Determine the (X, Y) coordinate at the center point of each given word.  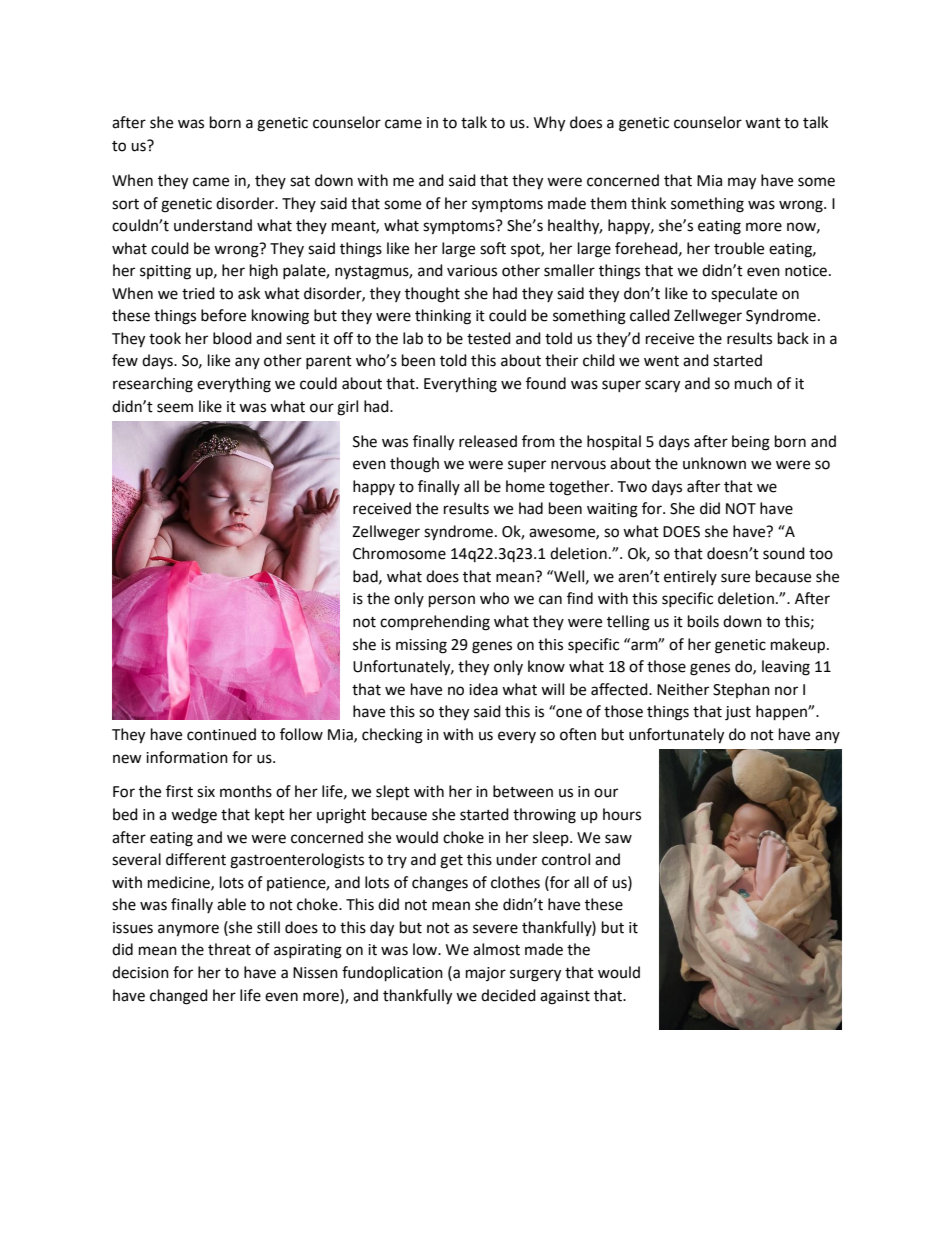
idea (483, 689)
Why (549, 124)
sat (300, 181)
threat (229, 949)
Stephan (741, 690)
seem (175, 408)
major (486, 974)
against (565, 997)
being (751, 443)
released (488, 441)
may (742, 183)
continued (221, 734)
